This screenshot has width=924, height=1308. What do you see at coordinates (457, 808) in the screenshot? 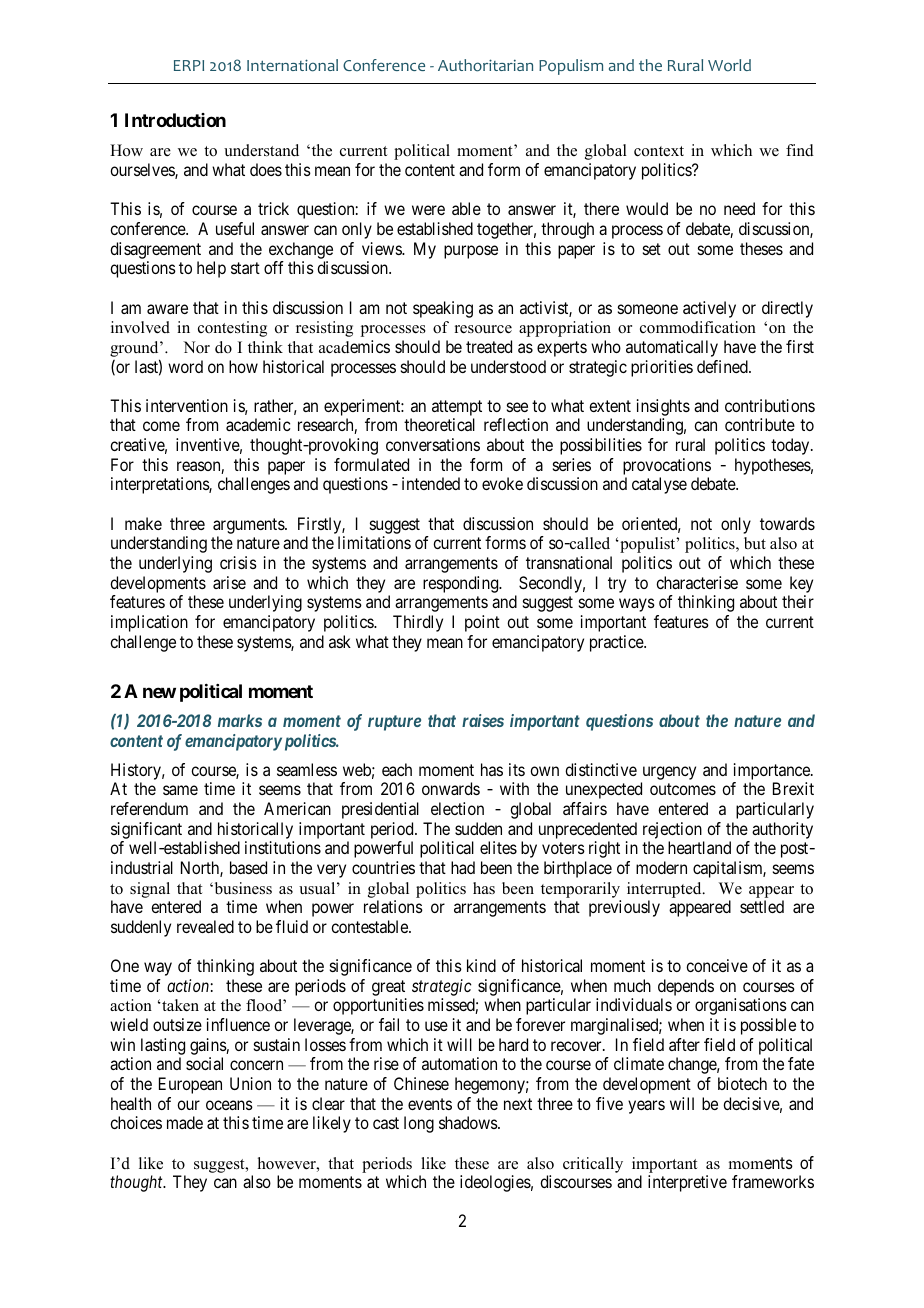
I see `election` at bounding box center [457, 808].
